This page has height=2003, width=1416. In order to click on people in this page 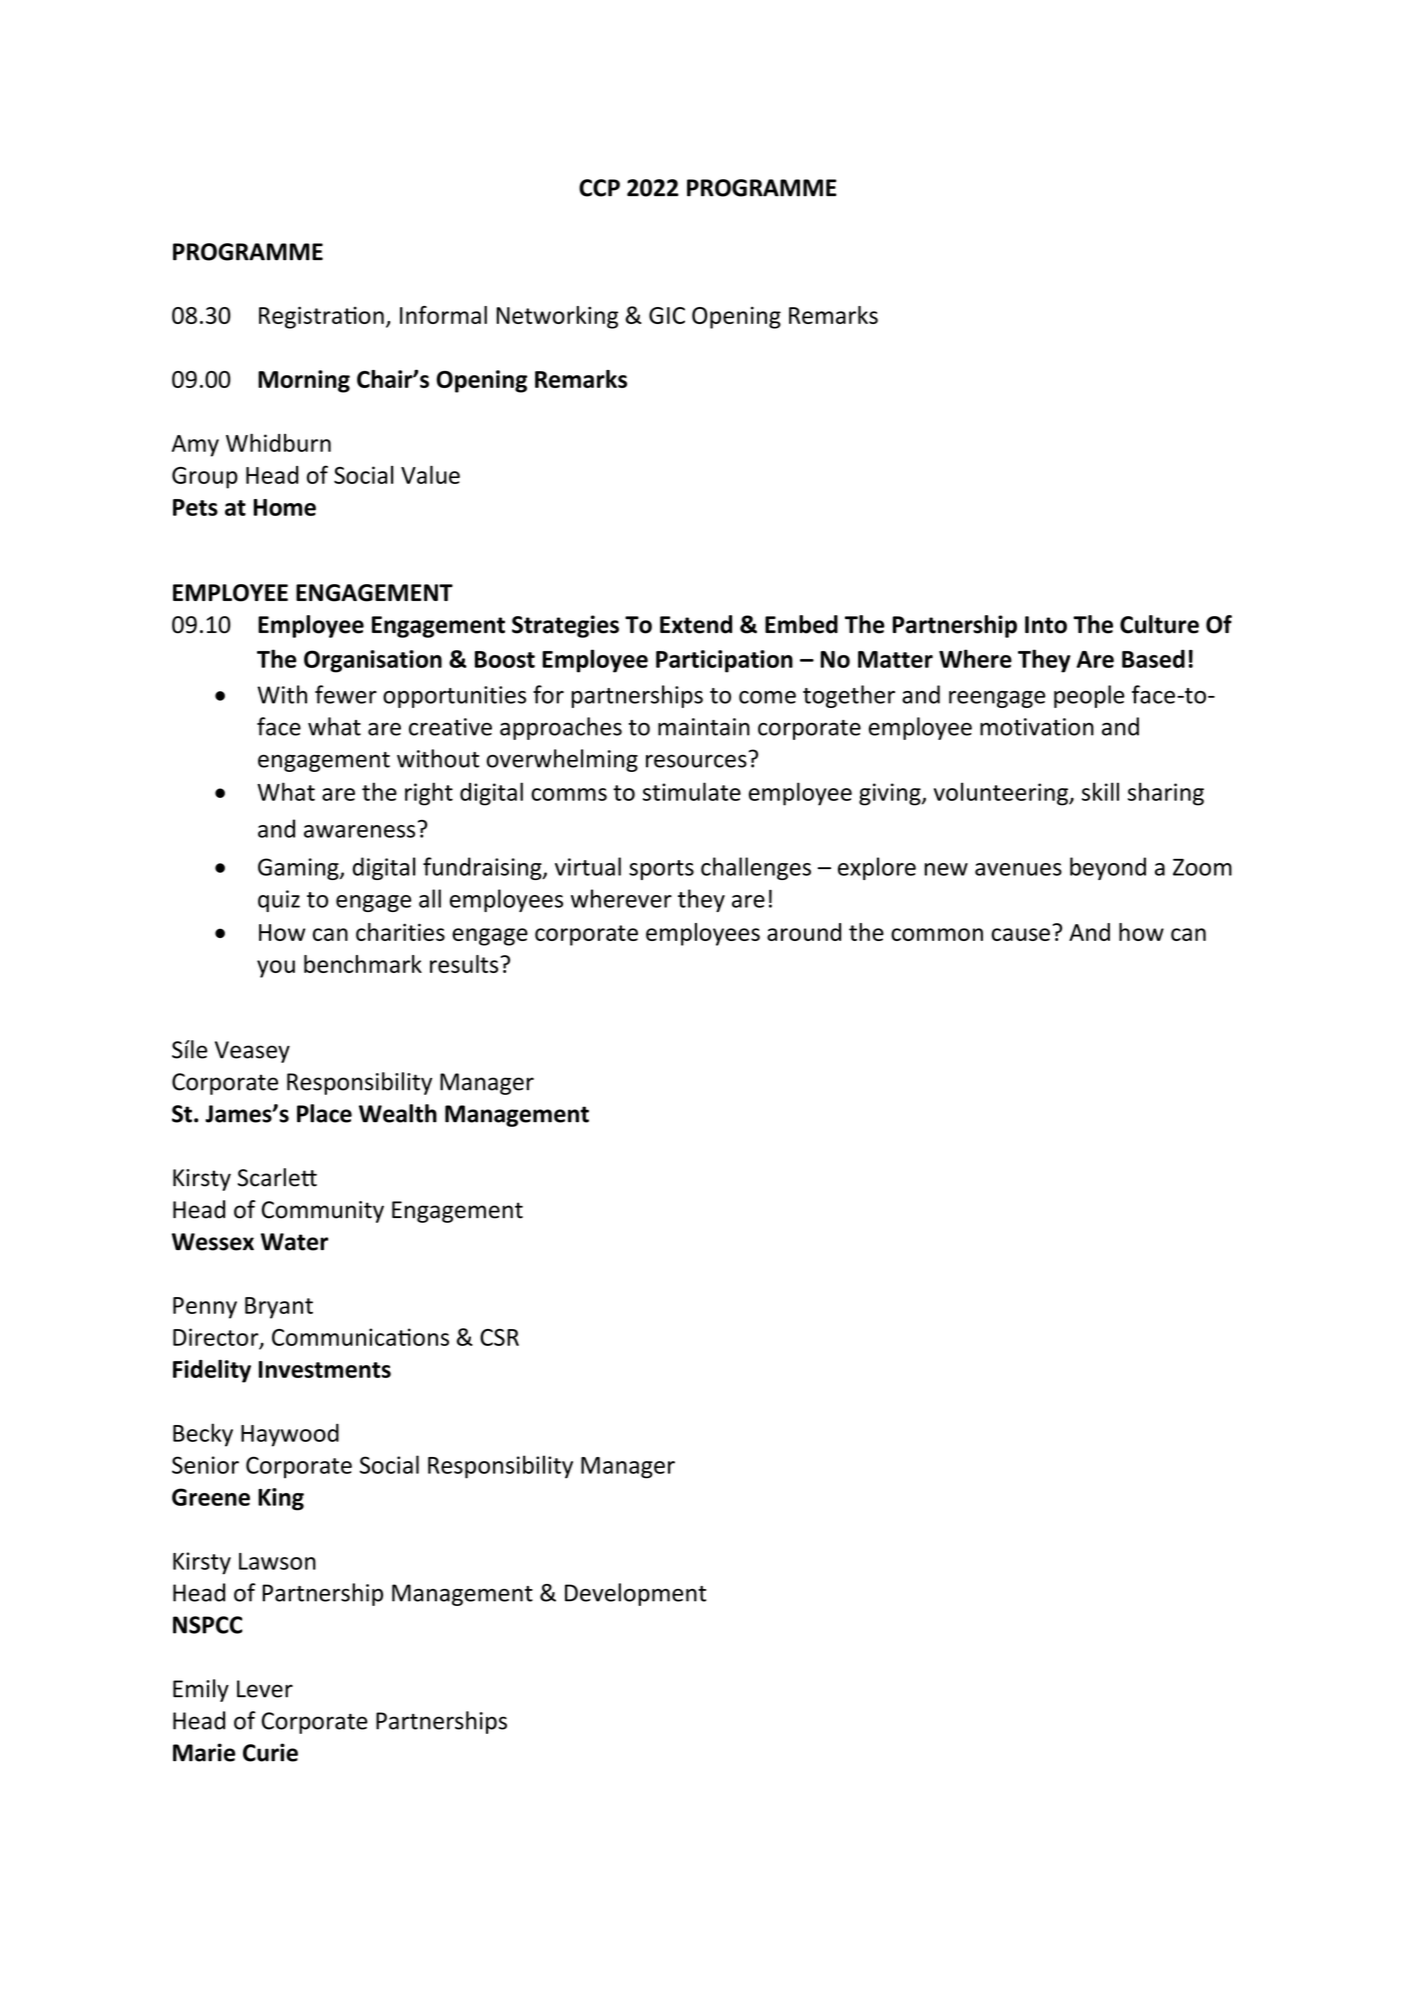, I will do `click(1089, 696)`.
